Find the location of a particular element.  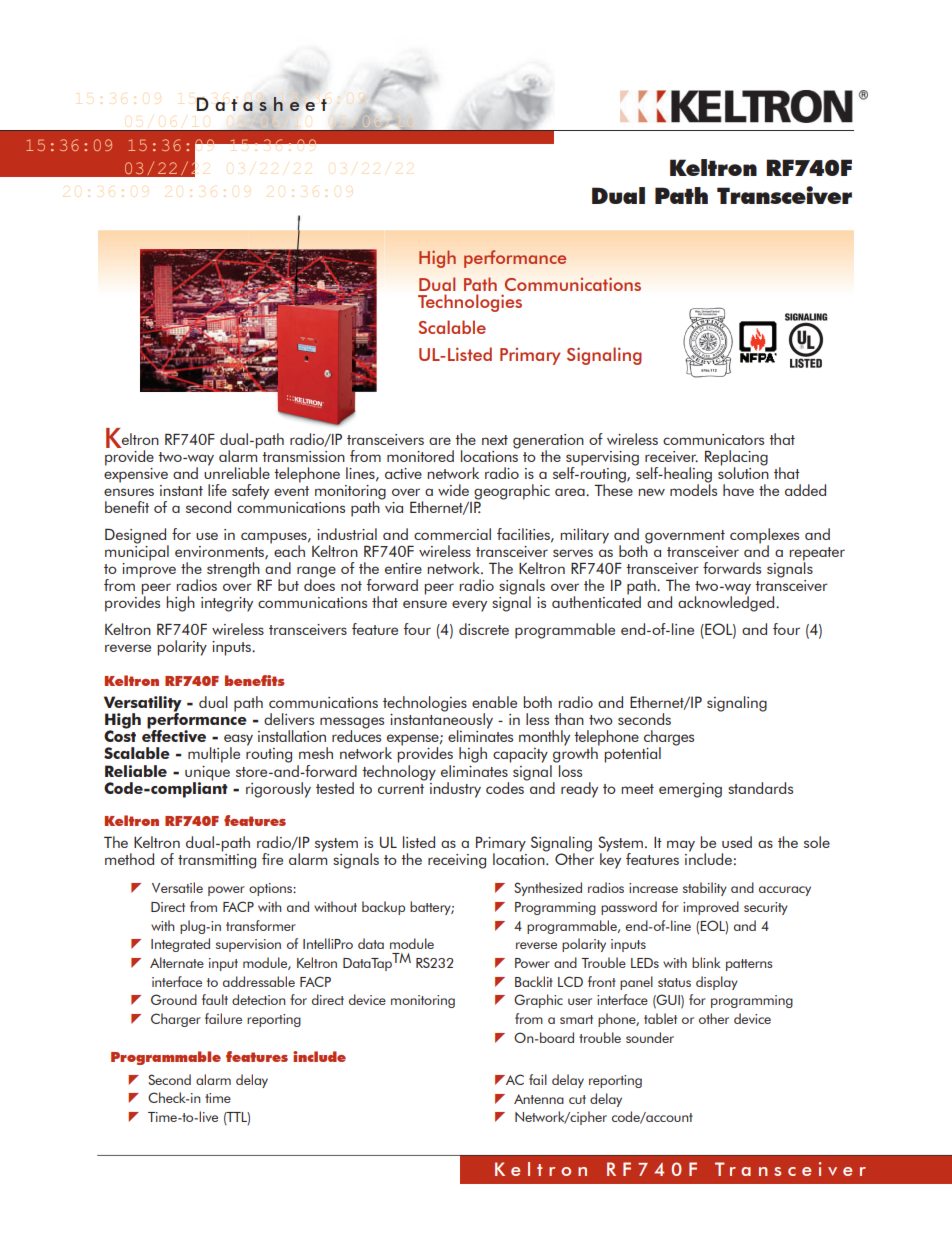

Charger is located at coordinates (176, 1020).
